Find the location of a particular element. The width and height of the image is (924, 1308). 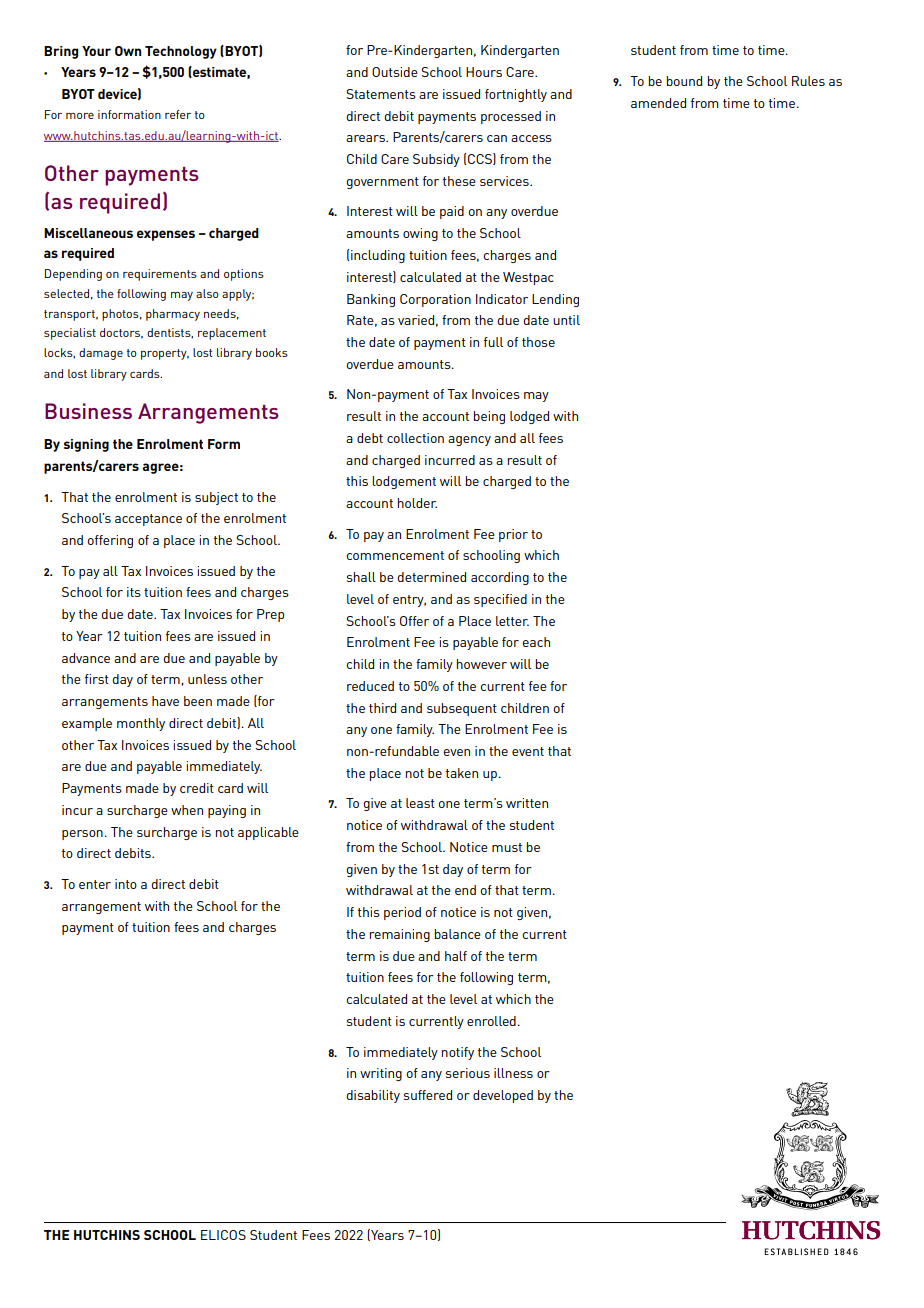

written is located at coordinates (527, 803).
